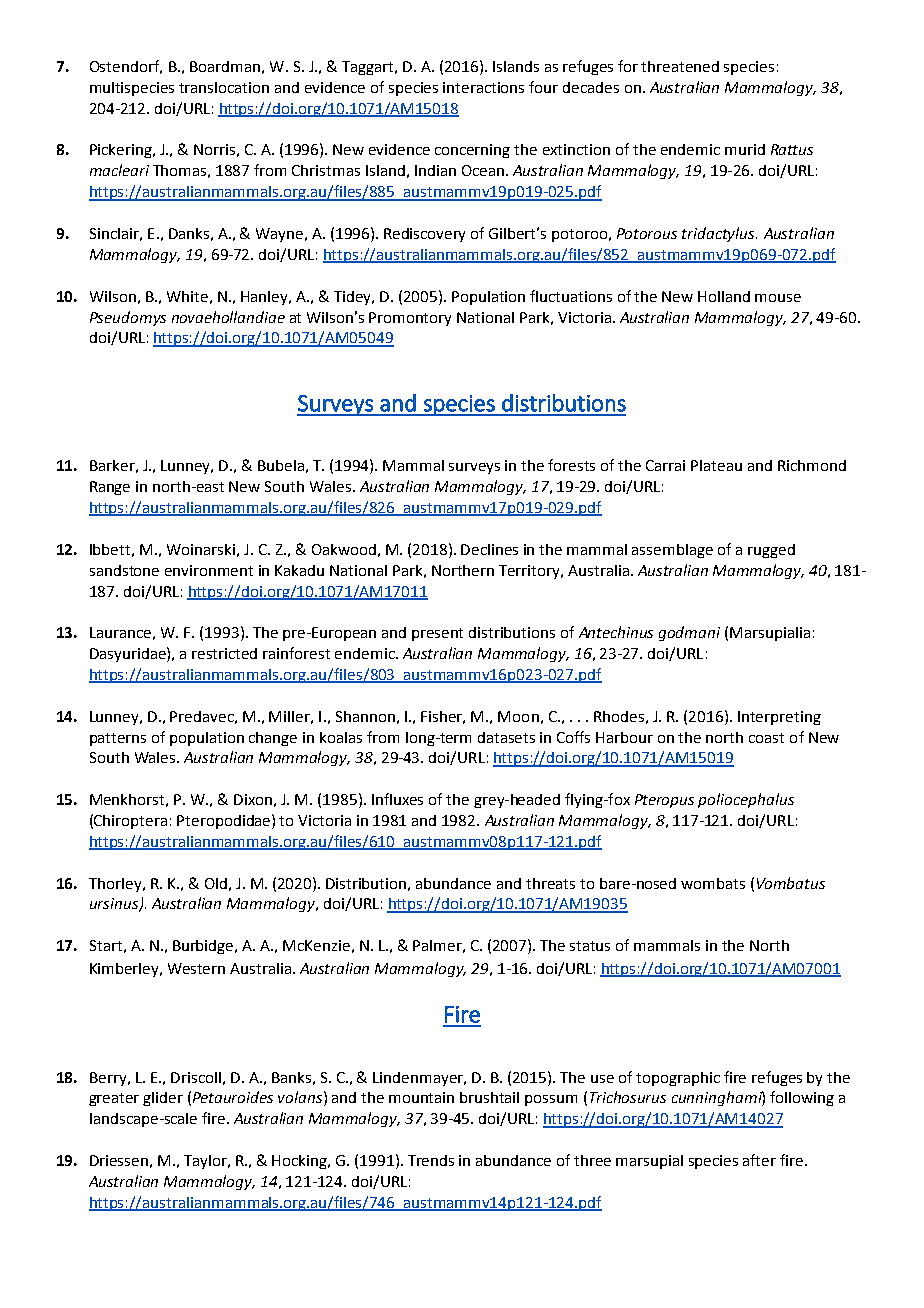 This screenshot has width=924, height=1308. What do you see at coordinates (397, 799) in the screenshot?
I see `Influxes` at bounding box center [397, 799].
